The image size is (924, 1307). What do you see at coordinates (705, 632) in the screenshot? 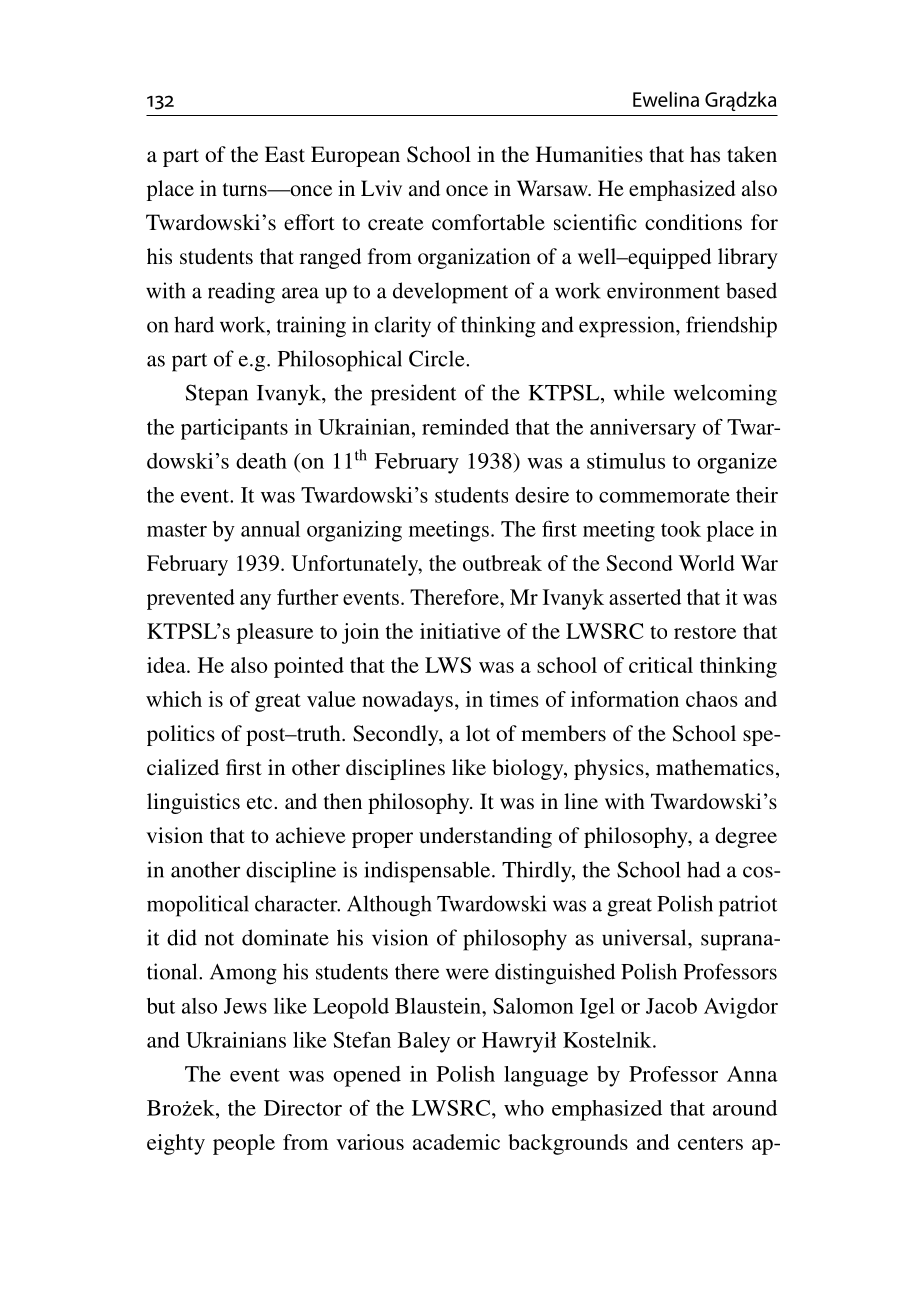
I see `restore` at bounding box center [705, 632].
